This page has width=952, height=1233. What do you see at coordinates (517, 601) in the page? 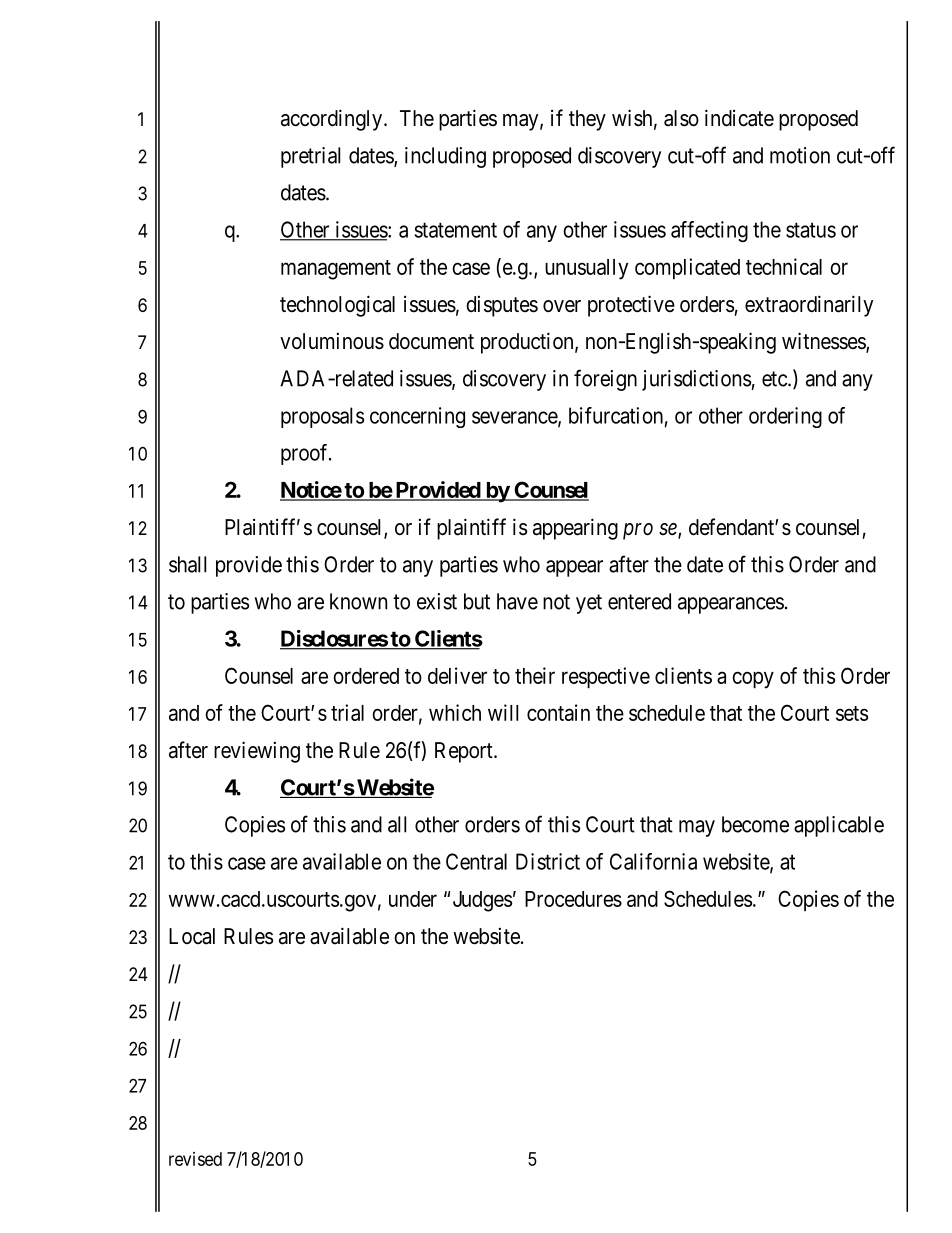
I see `have` at bounding box center [517, 601].
